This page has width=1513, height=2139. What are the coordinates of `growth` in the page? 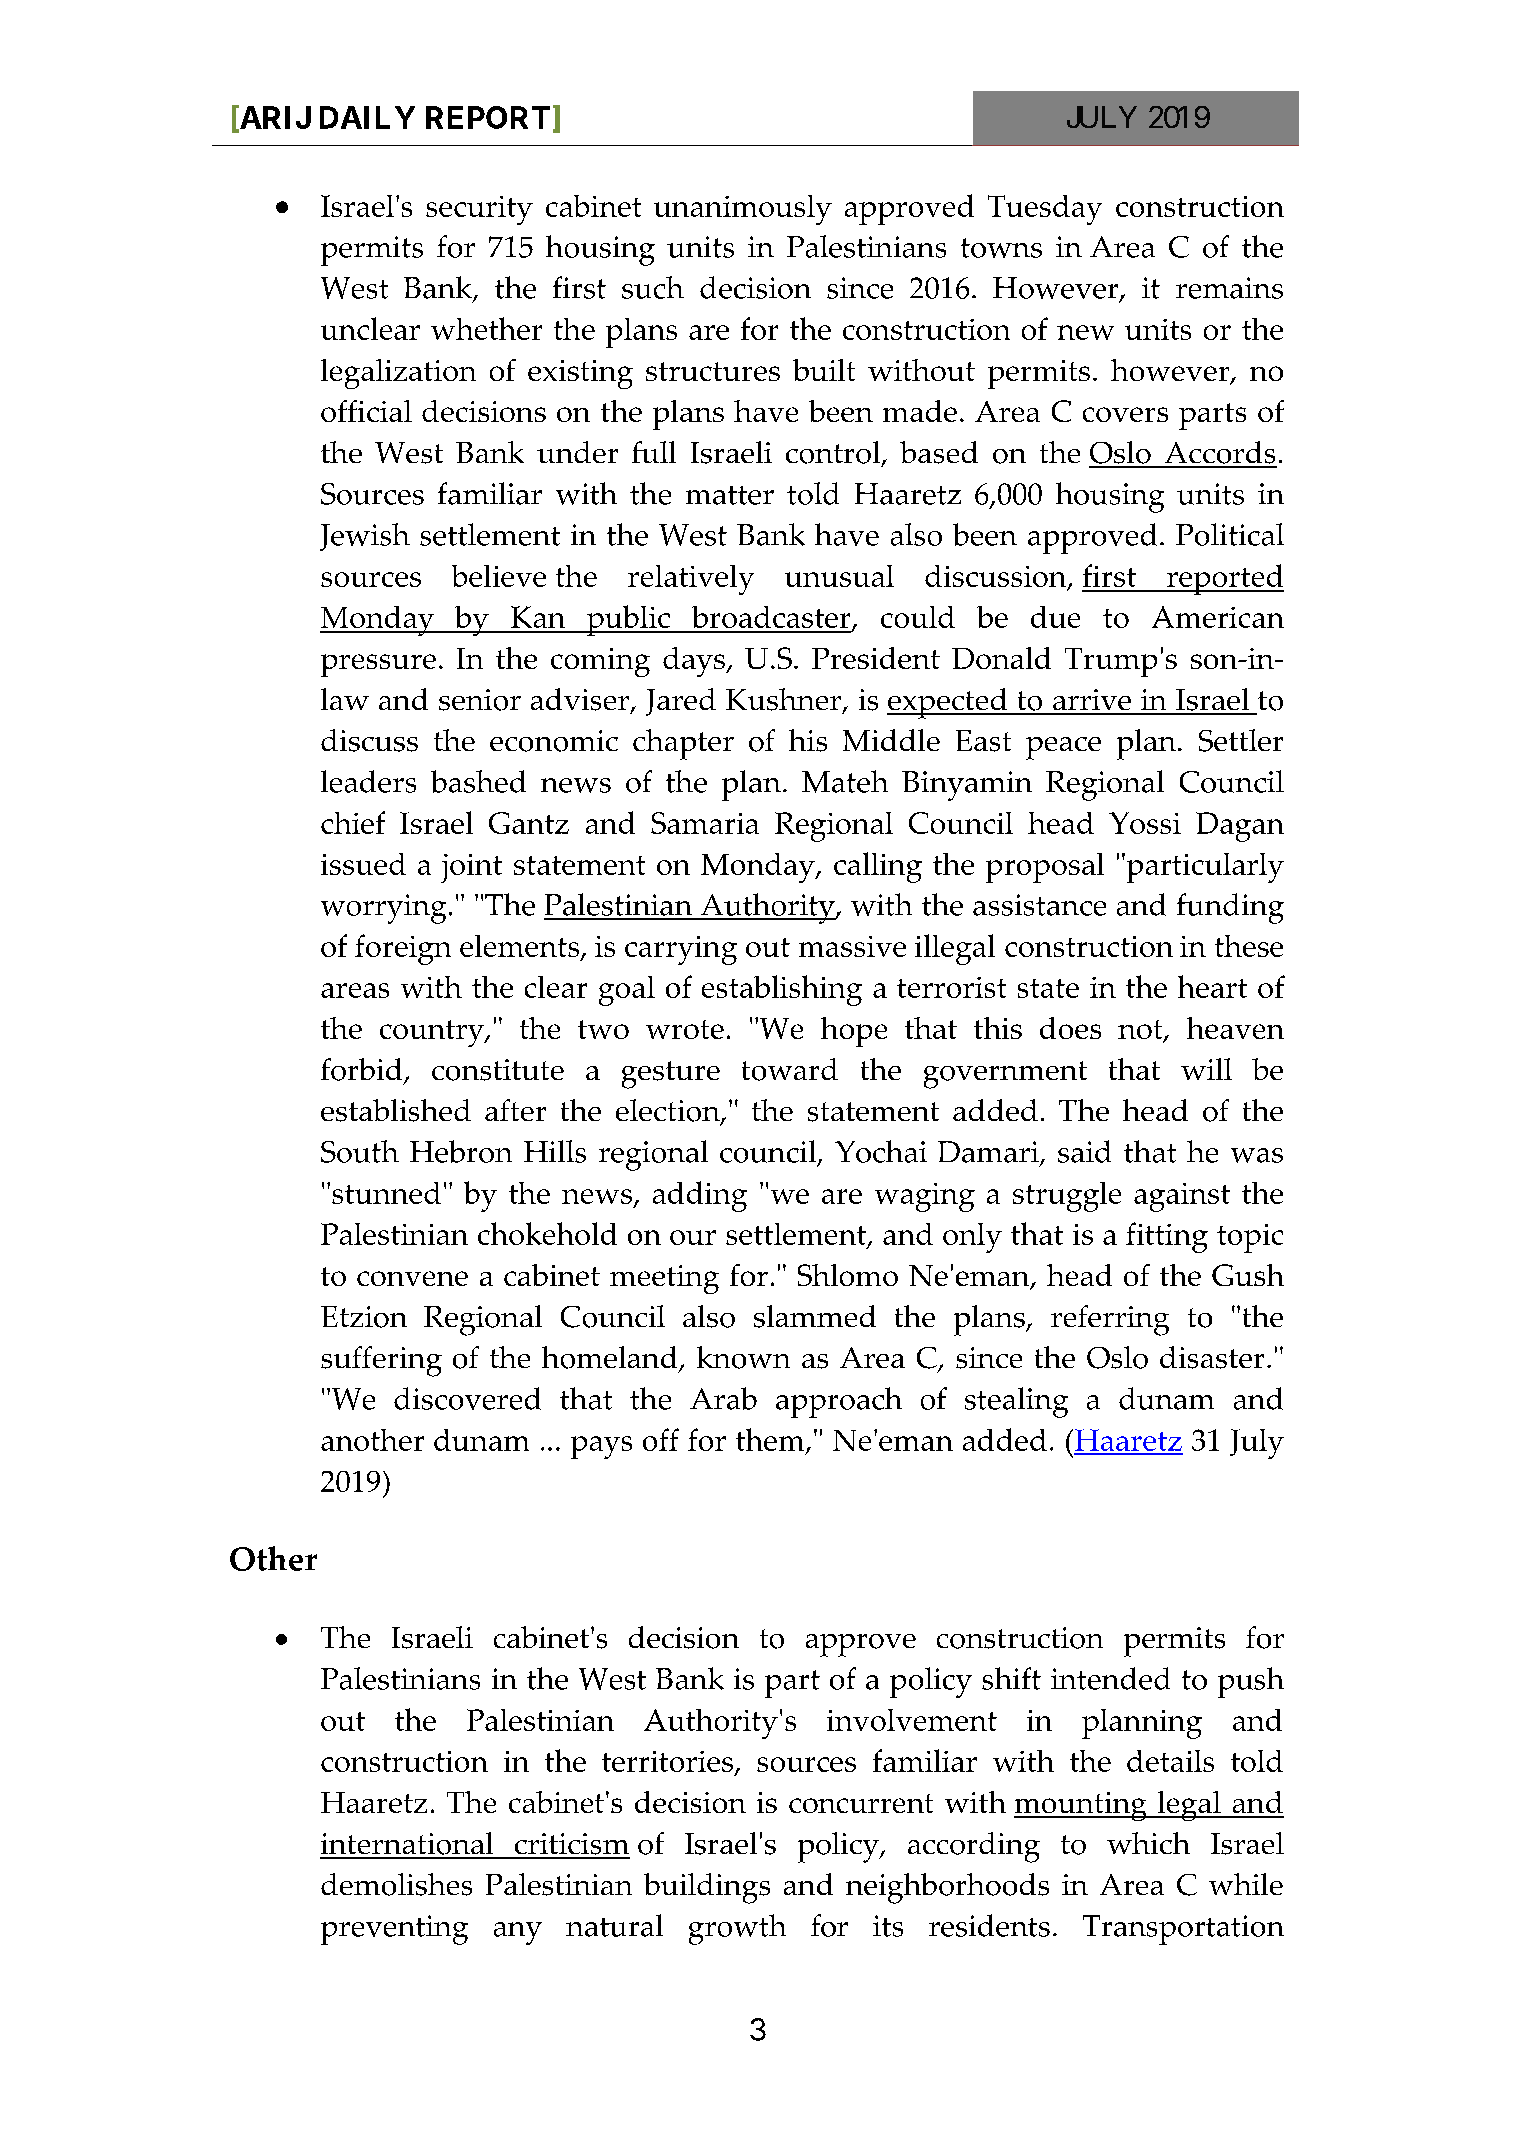 It's located at (737, 1929).
